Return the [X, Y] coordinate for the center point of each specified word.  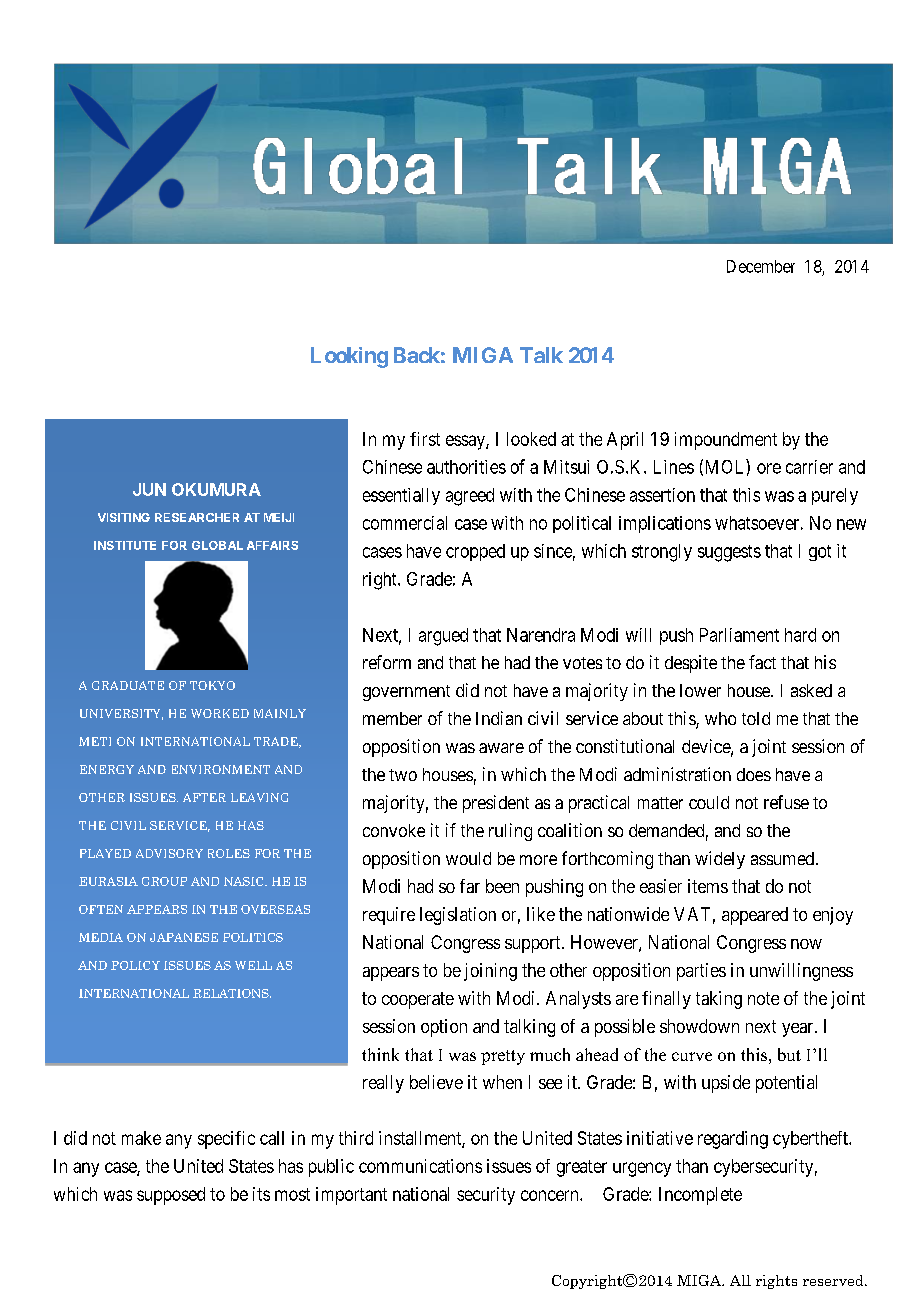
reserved [834, 1280]
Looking [349, 357]
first [425, 439]
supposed [171, 1196]
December [761, 266]
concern [551, 1195]
